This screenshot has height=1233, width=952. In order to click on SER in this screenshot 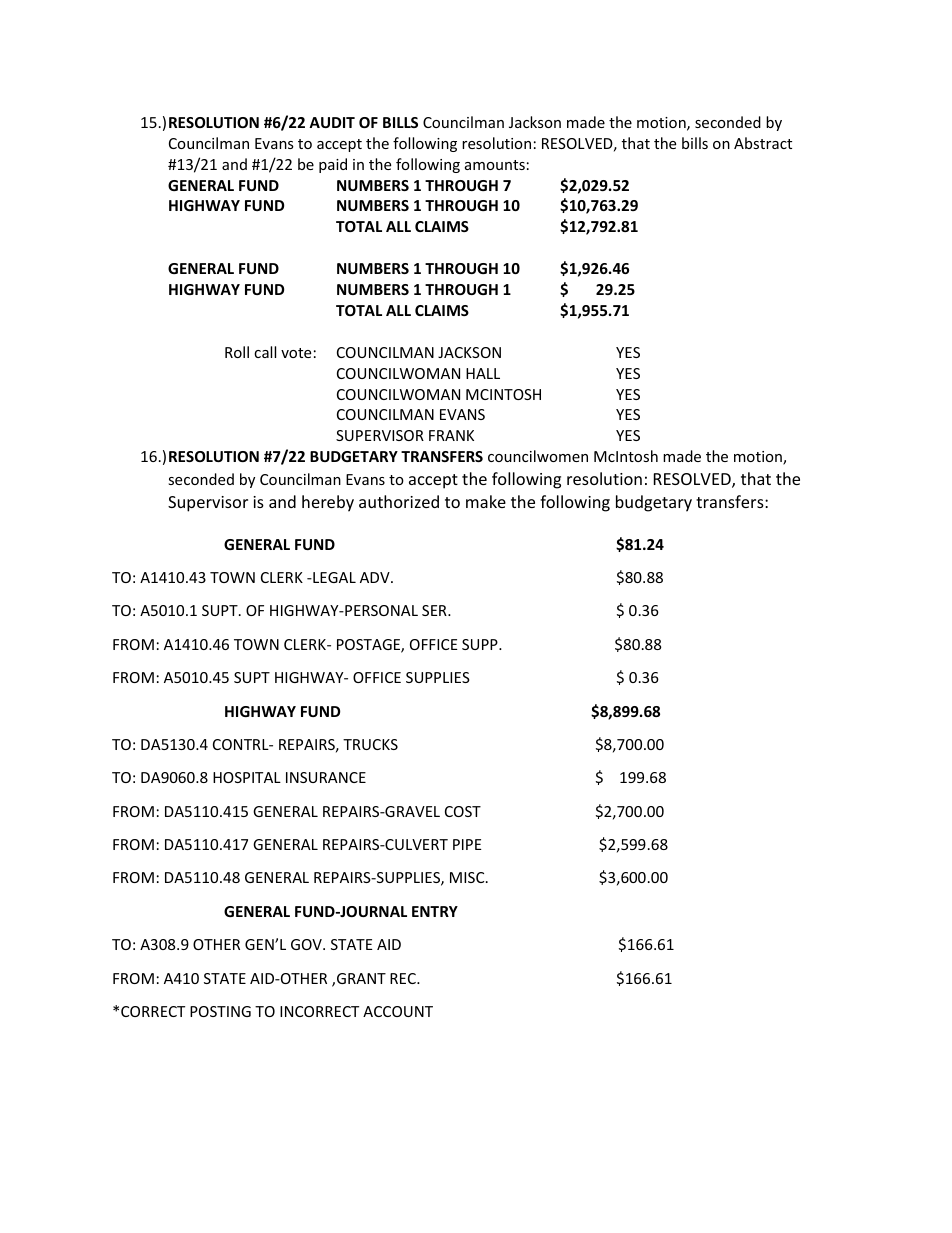, I will do `click(435, 610)`.
